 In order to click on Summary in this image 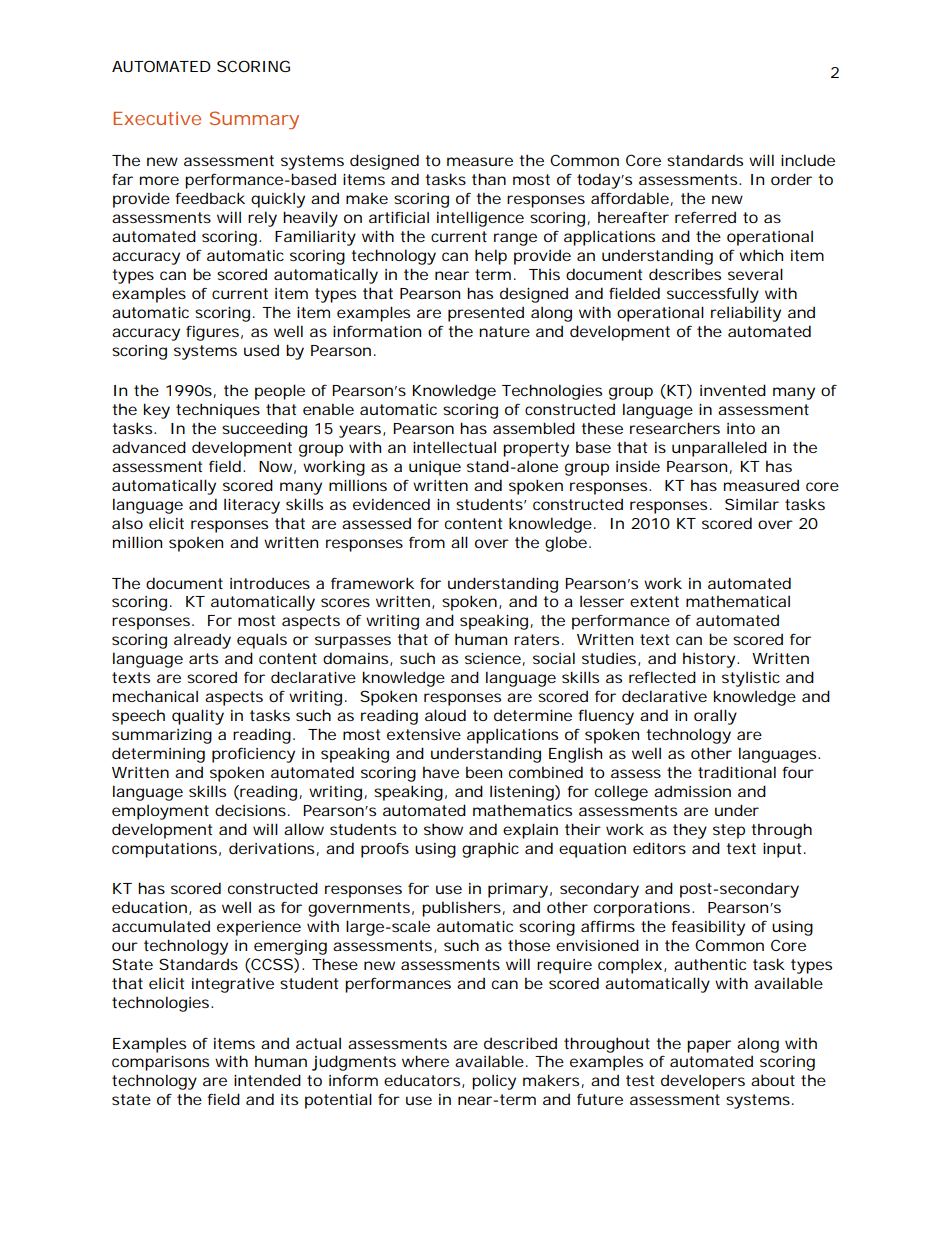, I will do `click(254, 120)`.
